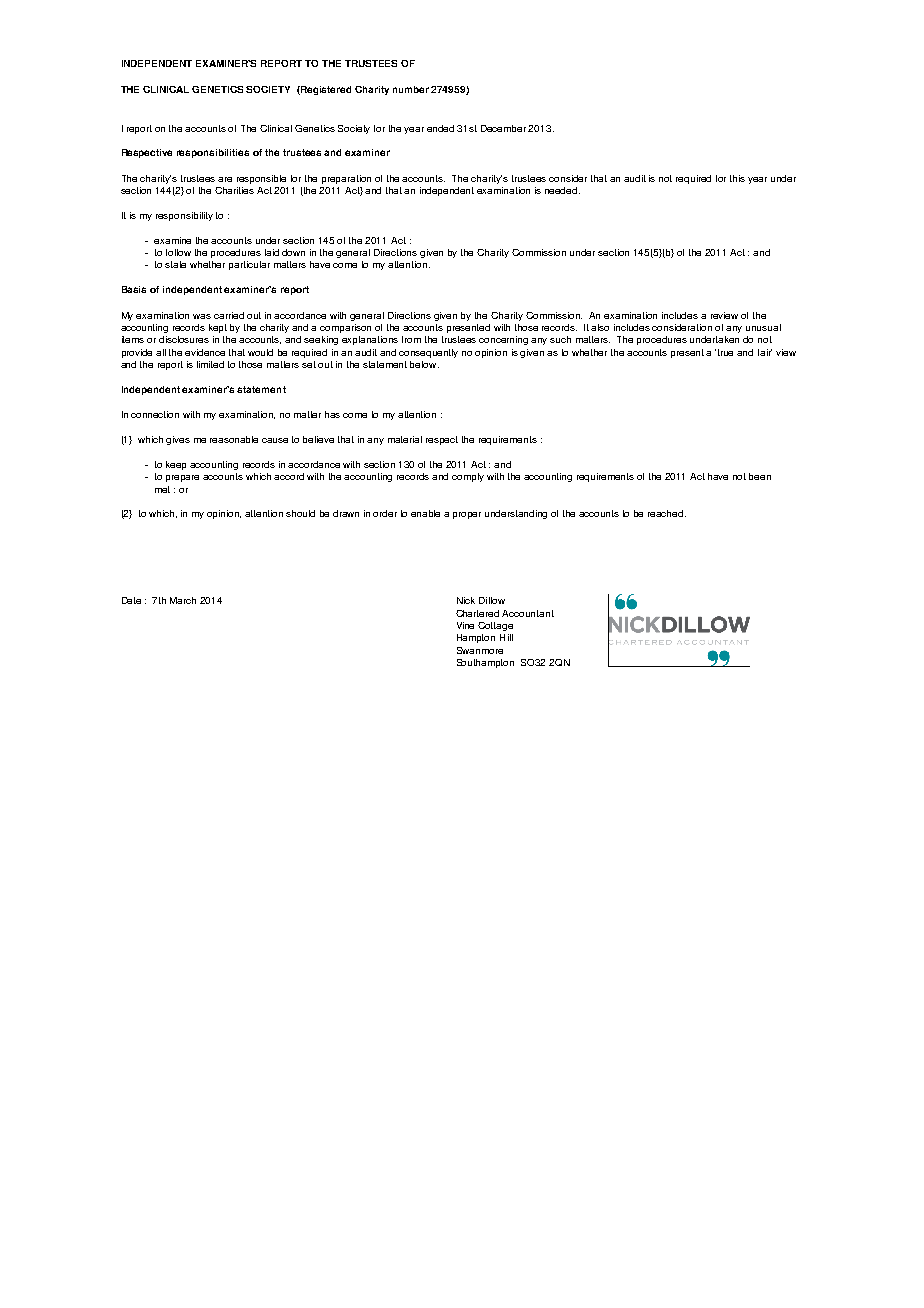 The width and height of the page is (924, 1308). Describe the element at coordinates (210, 364) in the page. I see `limited` at that location.
